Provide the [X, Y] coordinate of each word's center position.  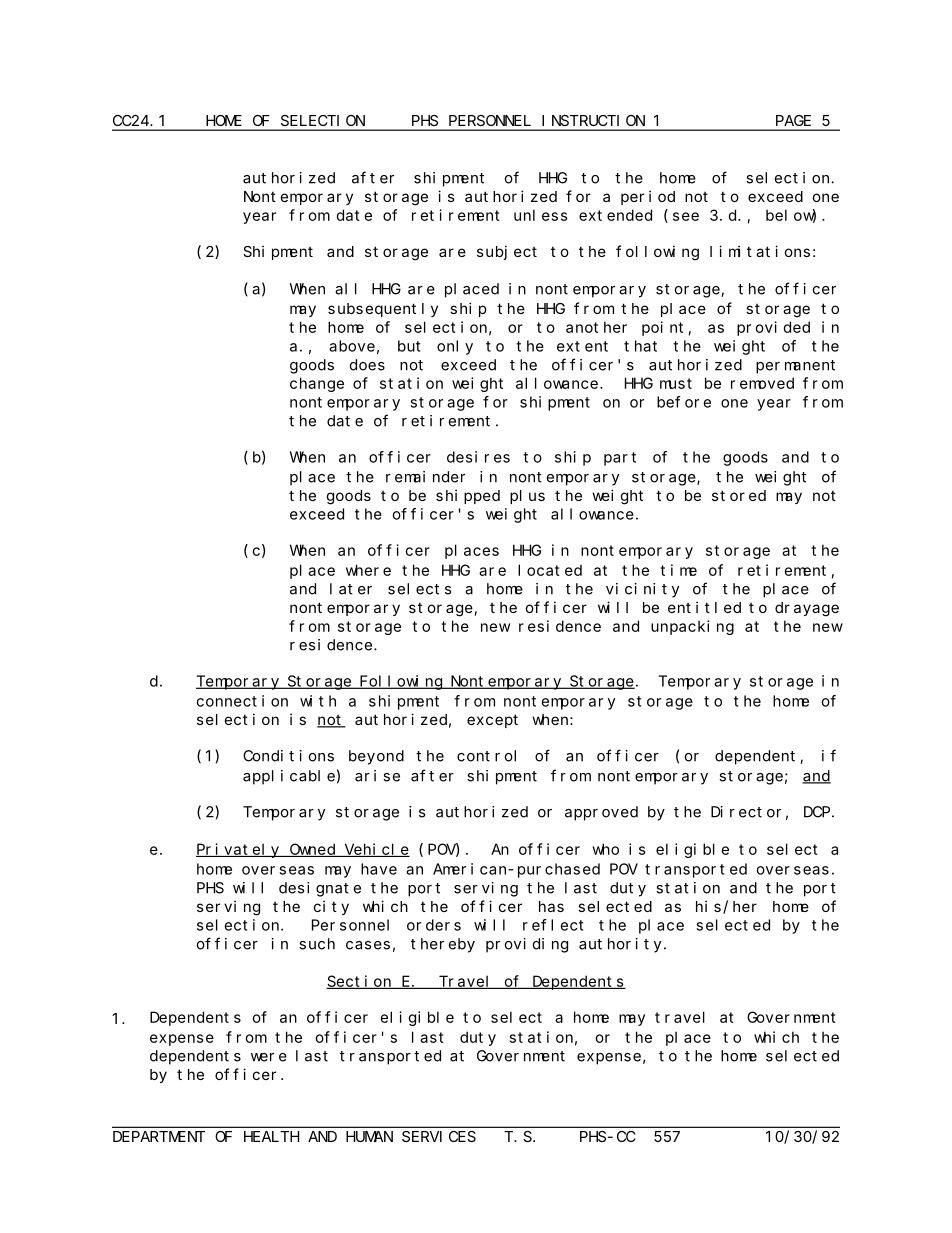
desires [478, 457]
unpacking [692, 627]
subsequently [383, 310]
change [317, 384]
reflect [553, 925]
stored [739, 495]
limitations [760, 251]
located [550, 570]
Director [746, 812]
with [318, 701]
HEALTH [271, 1136]
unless [541, 215]
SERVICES [439, 1136]
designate [320, 889]
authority [622, 945]
